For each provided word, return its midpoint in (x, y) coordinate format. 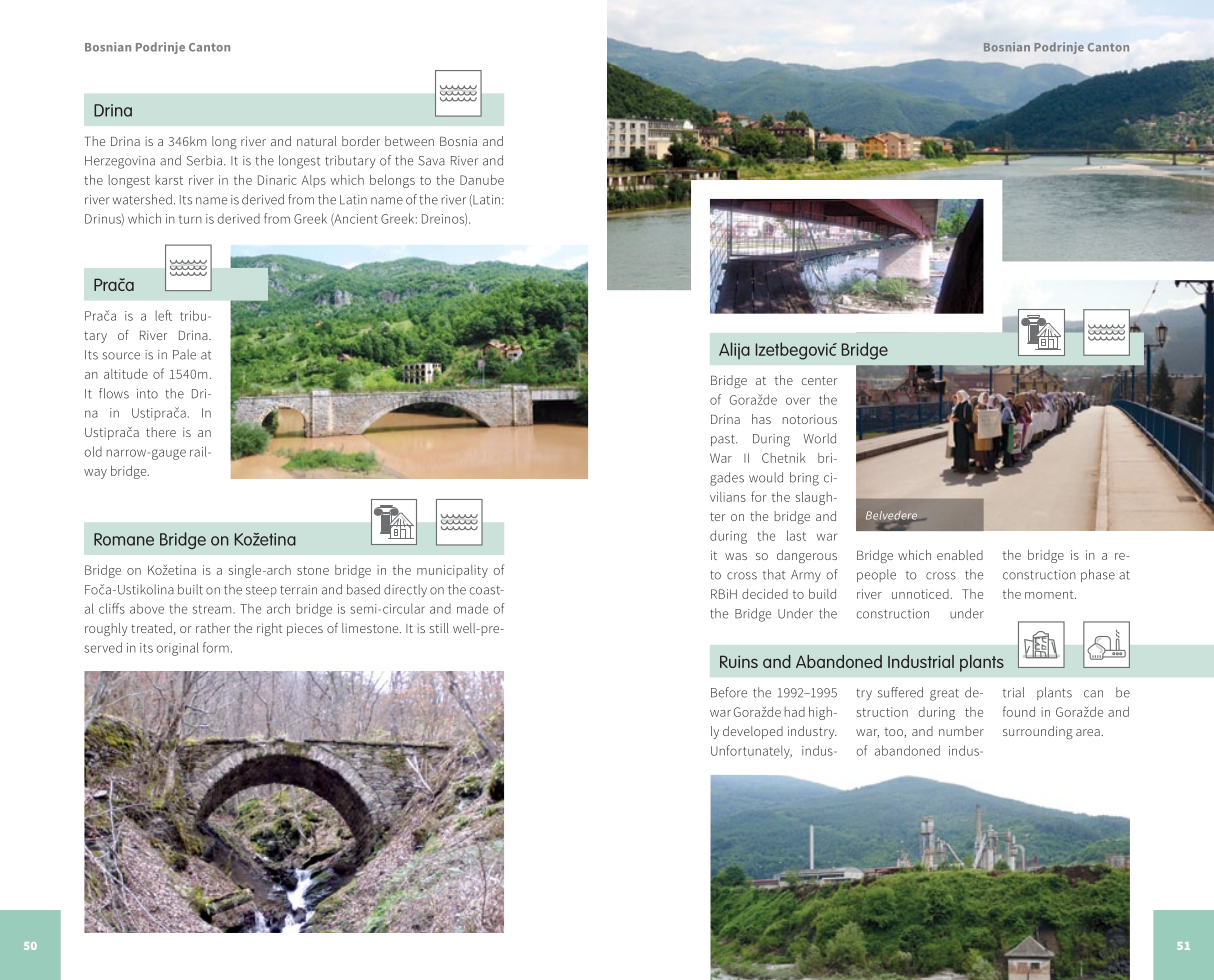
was (736, 556)
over (798, 401)
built (190, 589)
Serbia (204, 160)
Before (729, 692)
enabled (960, 555)
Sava (432, 161)
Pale (184, 354)
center (819, 380)
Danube (482, 180)
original (178, 649)
